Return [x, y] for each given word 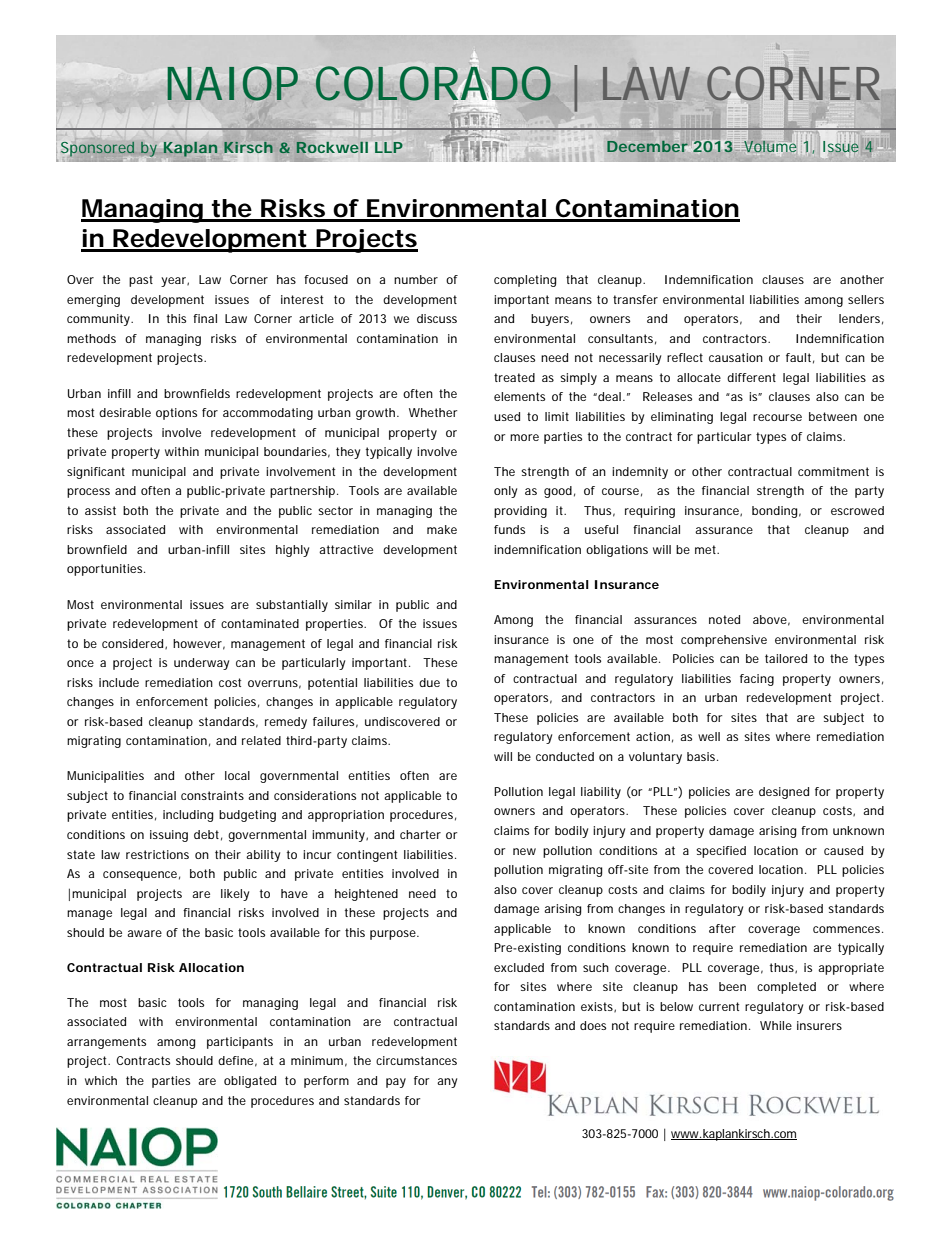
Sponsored [97, 149]
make [442, 529]
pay [396, 1083]
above [771, 620]
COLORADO [433, 84]
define [237, 1061]
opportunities [106, 570]
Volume [770, 146]
